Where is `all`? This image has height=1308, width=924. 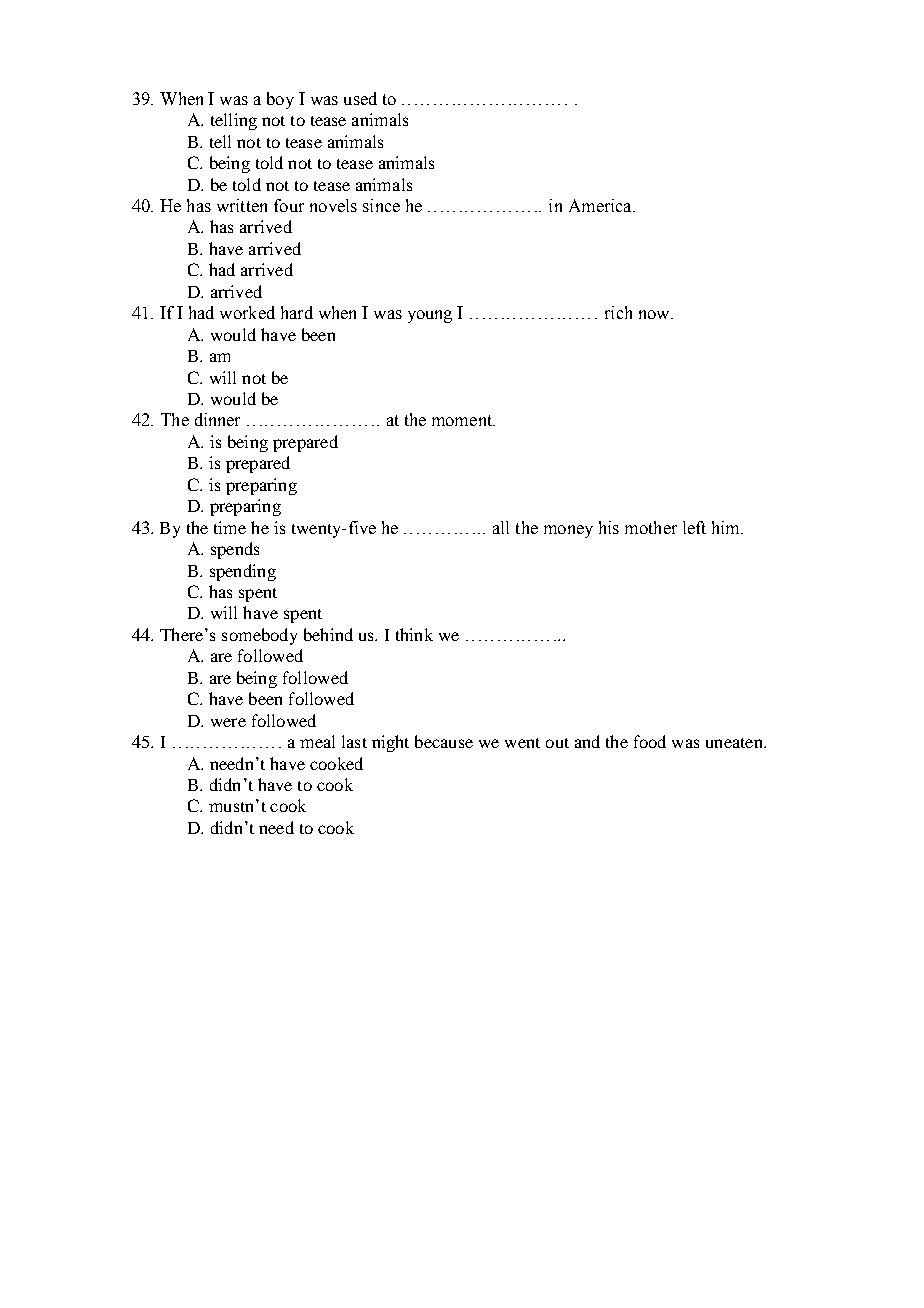
all is located at coordinates (501, 527).
